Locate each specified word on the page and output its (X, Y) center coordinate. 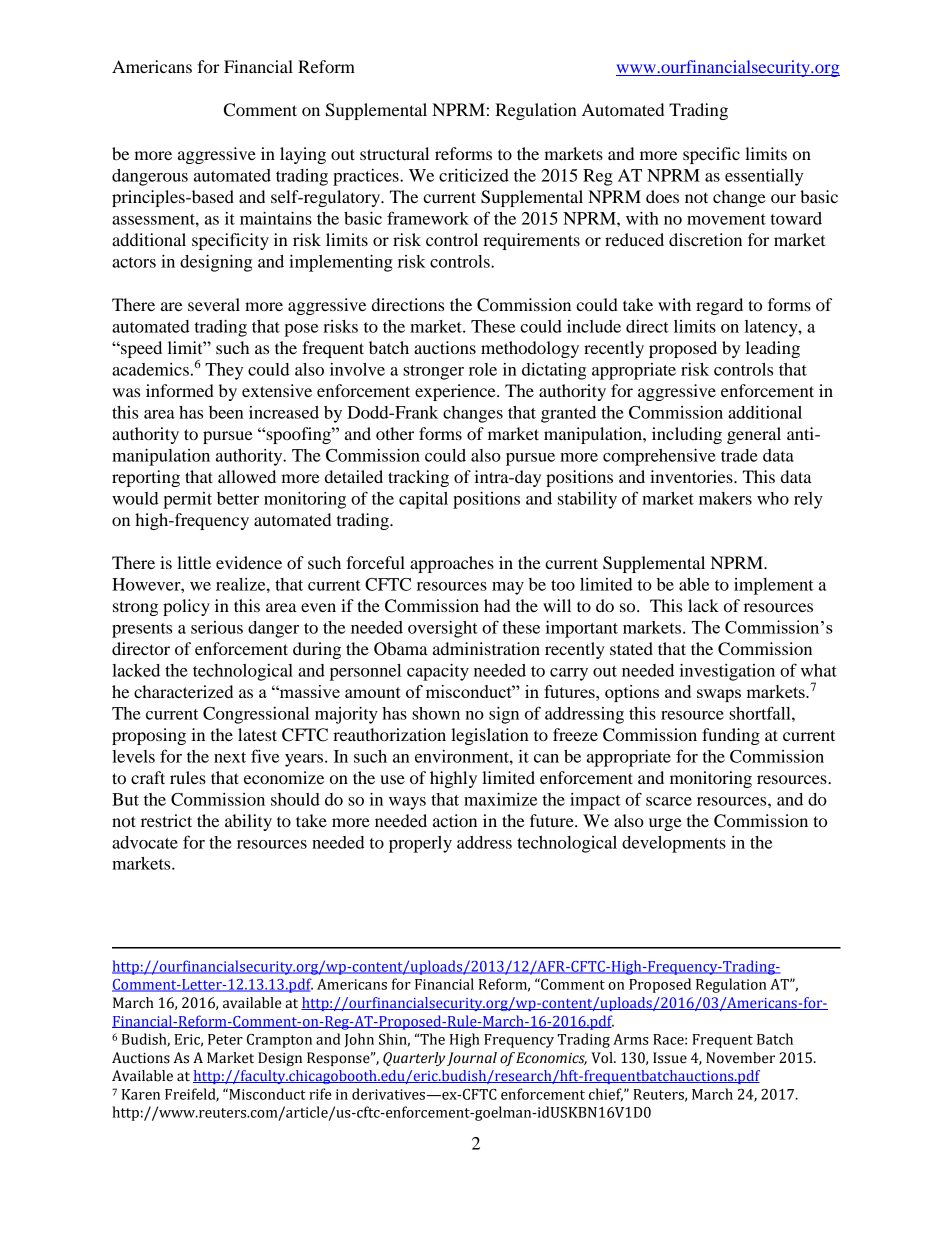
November (740, 1058)
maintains (276, 218)
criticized (474, 175)
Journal (472, 1059)
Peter (225, 1039)
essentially (764, 177)
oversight (443, 629)
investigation (727, 672)
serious (217, 627)
